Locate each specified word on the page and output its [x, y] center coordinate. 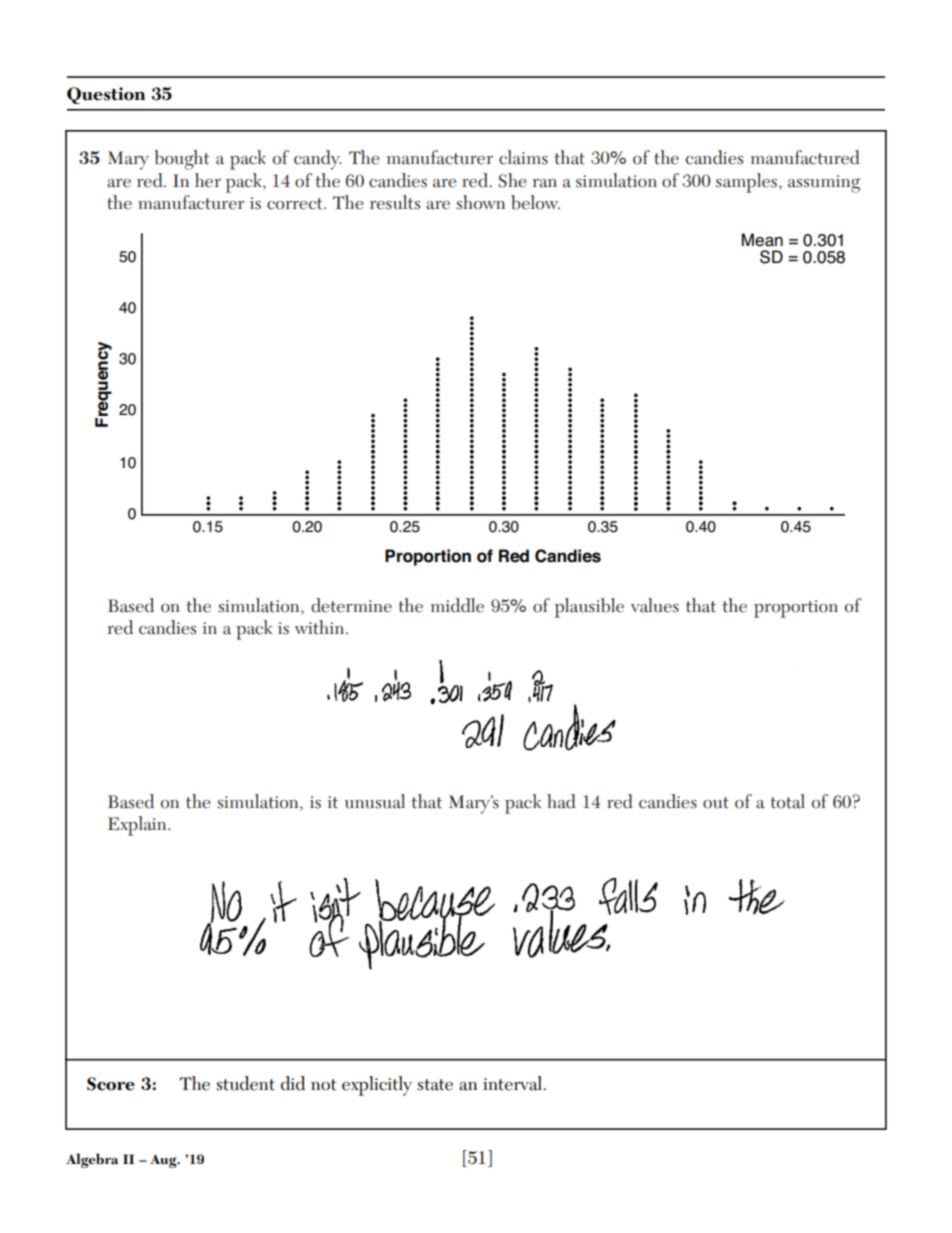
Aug [164, 1161]
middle [457, 605]
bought [181, 160]
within [321, 627]
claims [523, 157]
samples [748, 183]
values [655, 605]
